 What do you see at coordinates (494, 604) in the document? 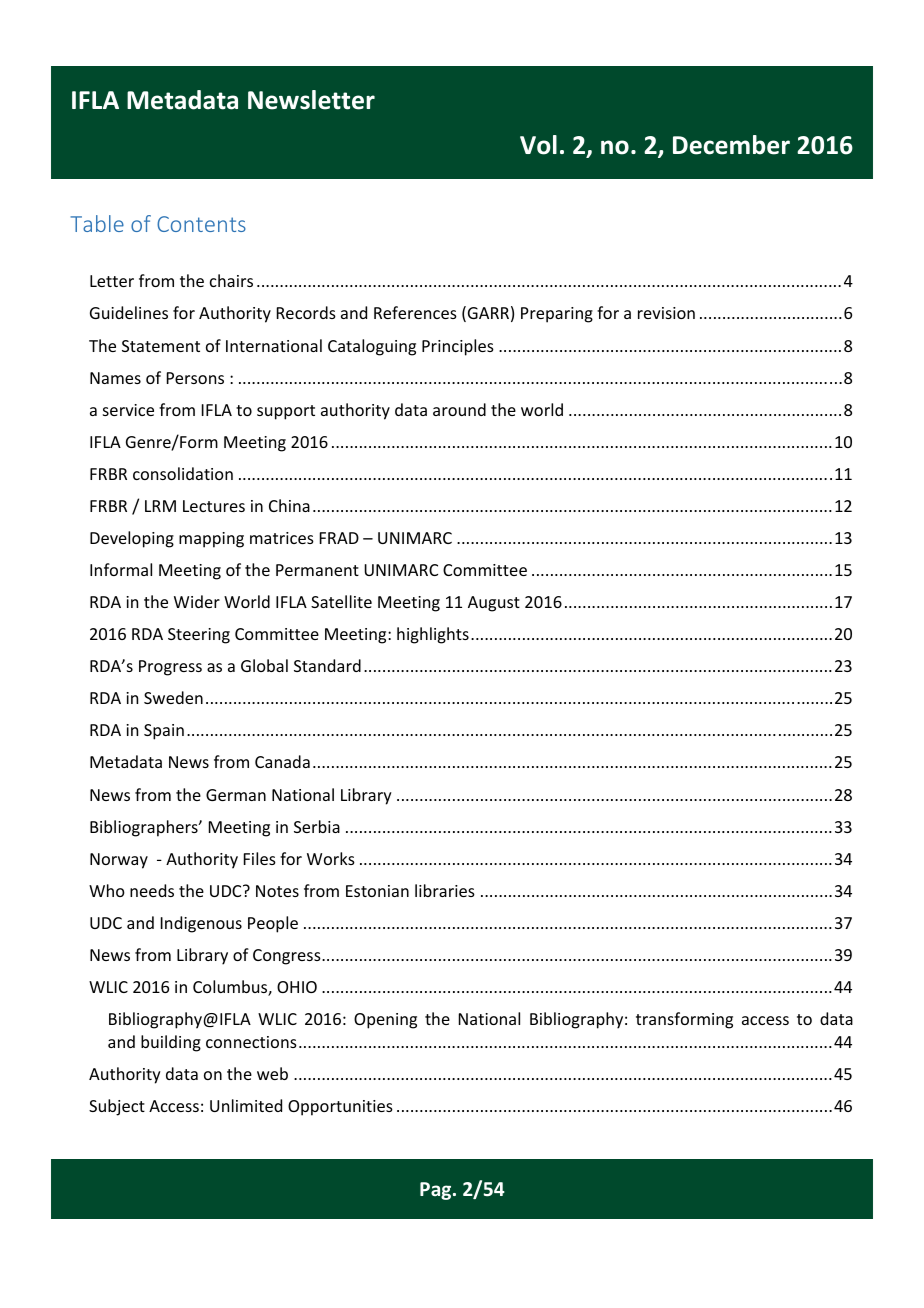
I see `August` at bounding box center [494, 604].
